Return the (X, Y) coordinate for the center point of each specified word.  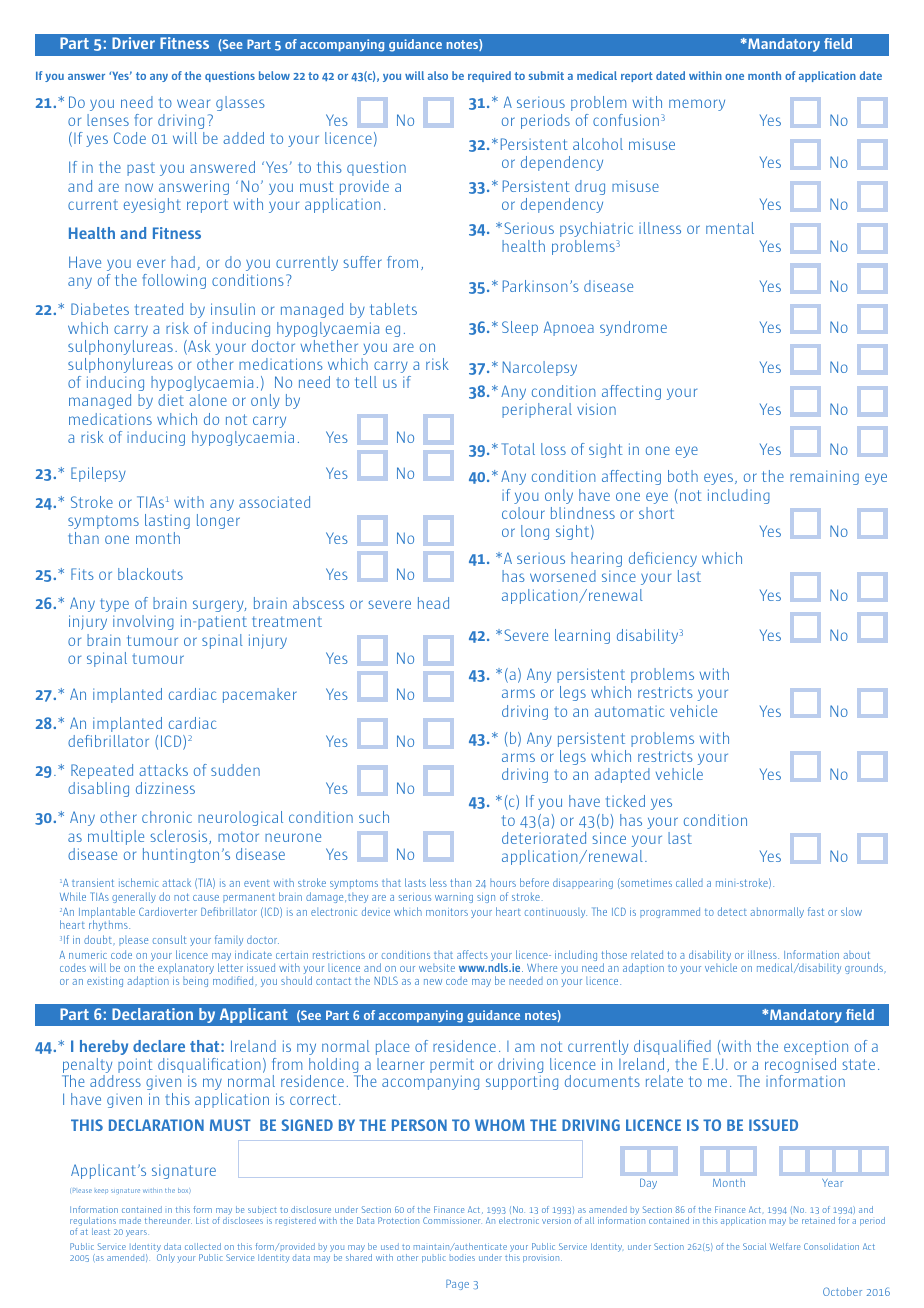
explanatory (186, 970)
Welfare (785, 1246)
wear (193, 103)
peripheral (537, 410)
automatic (629, 711)
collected (203, 1246)
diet (171, 400)
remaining (824, 477)
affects (472, 954)
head (433, 603)
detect (732, 911)
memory (697, 105)
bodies (462, 1257)
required (489, 76)
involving (143, 622)
